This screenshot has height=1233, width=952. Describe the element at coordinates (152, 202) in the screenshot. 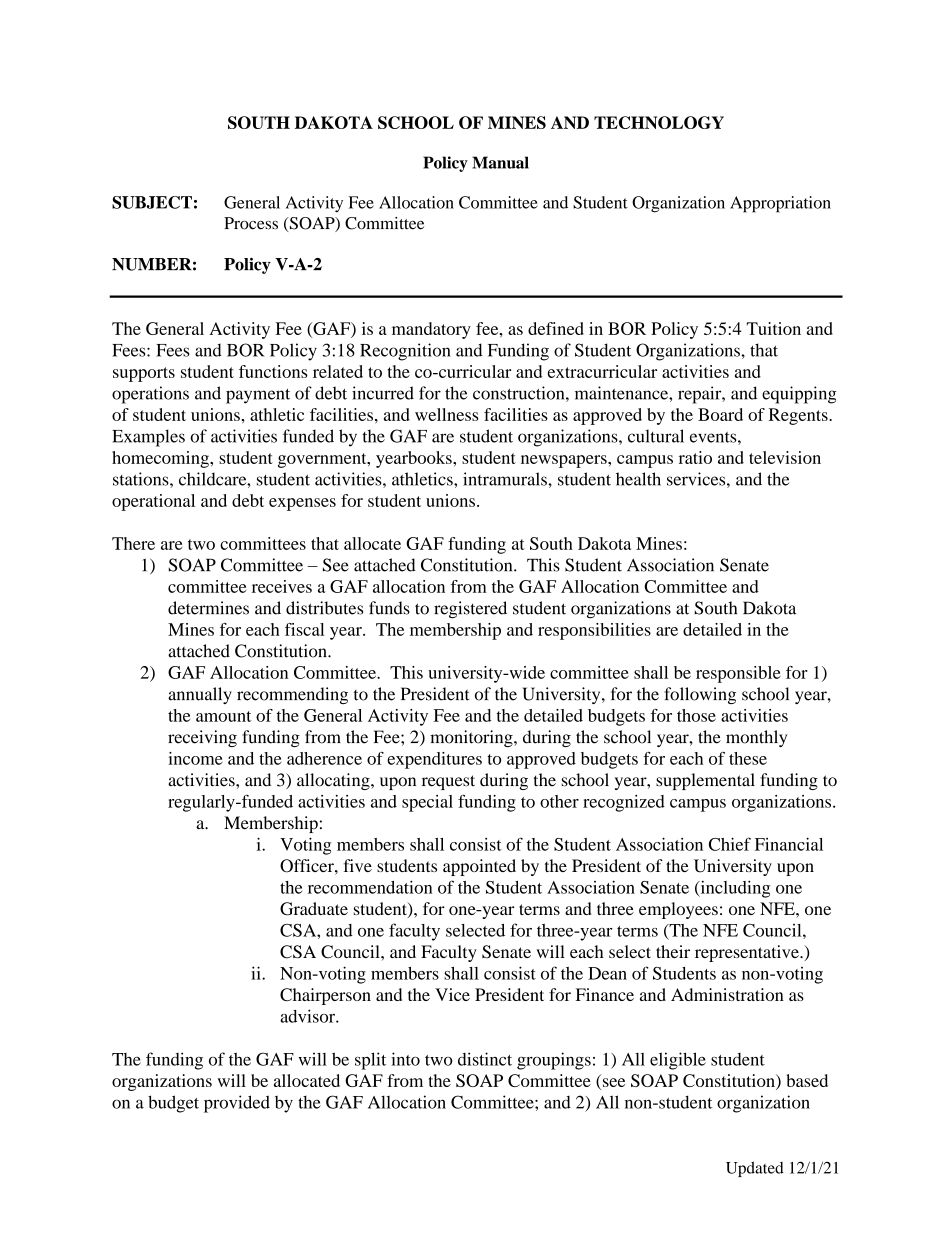

I see `SUBJECT` at that location.
